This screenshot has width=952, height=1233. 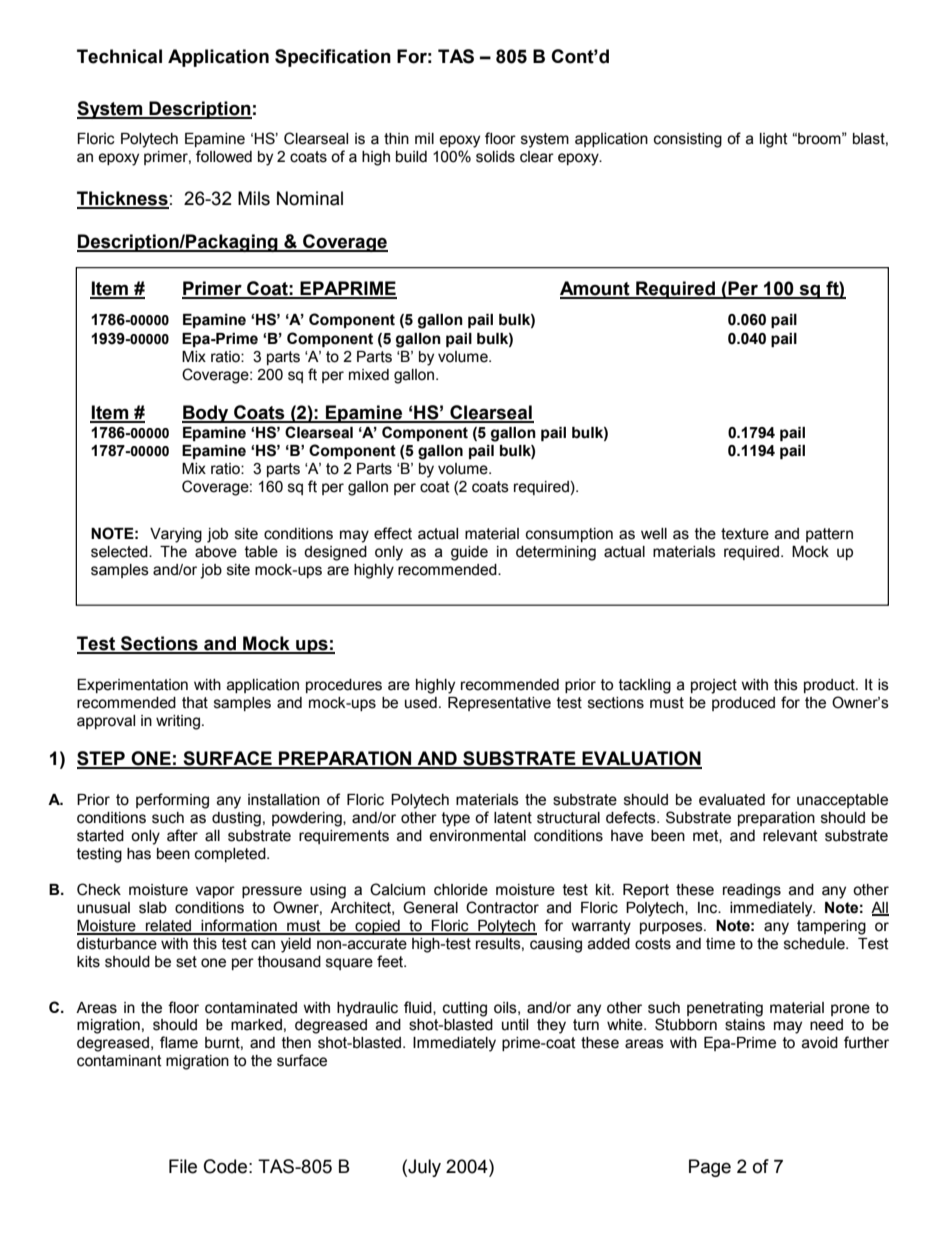 What do you see at coordinates (774, 140) in the screenshot?
I see `light` at bounding box center [774, 140].
